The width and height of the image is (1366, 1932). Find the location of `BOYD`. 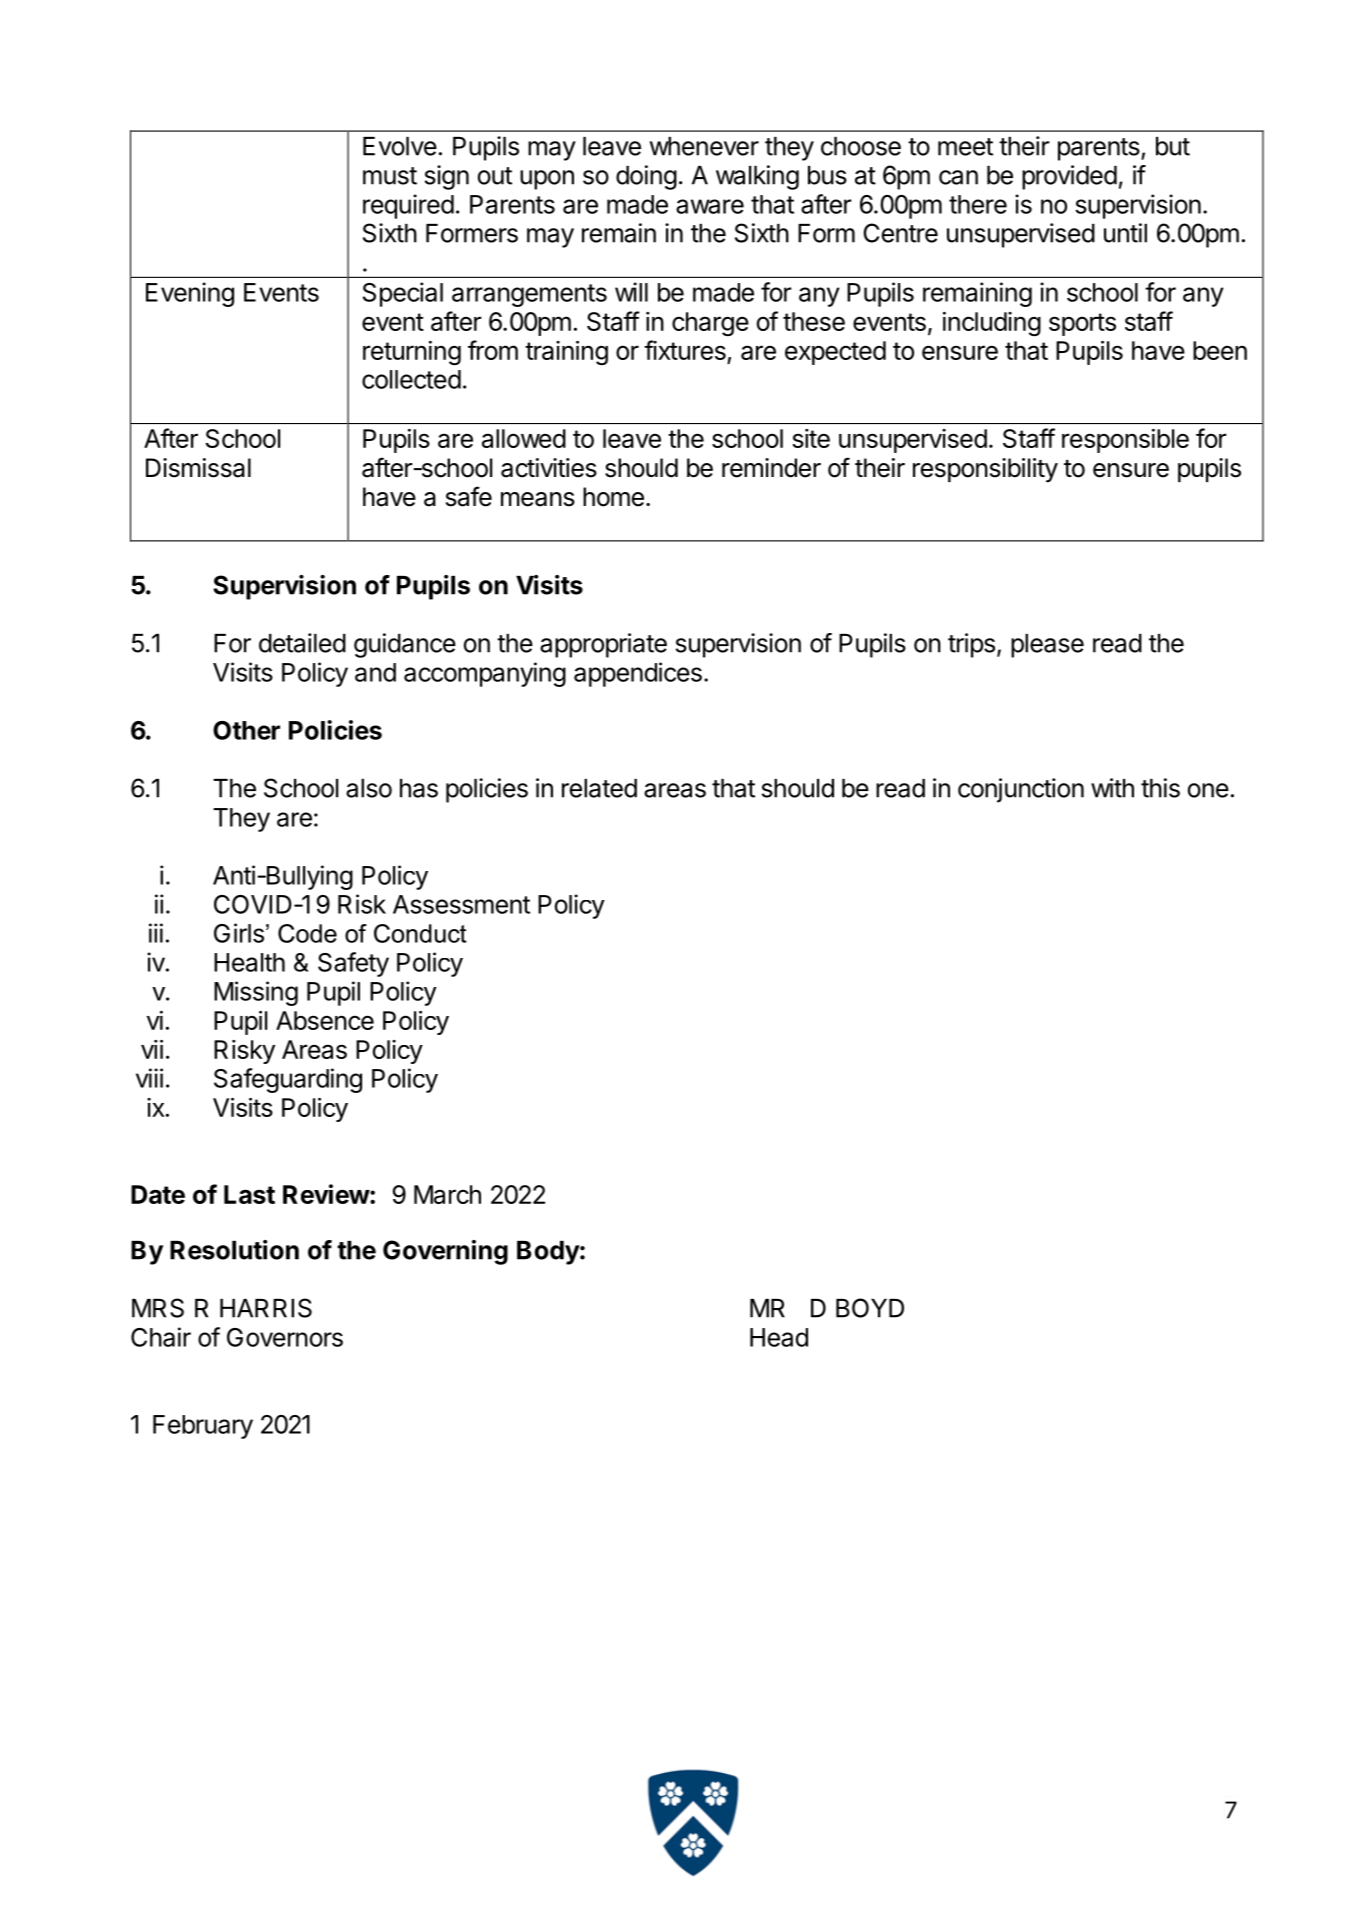

BOYD is located at coordinates (870, 1308).
